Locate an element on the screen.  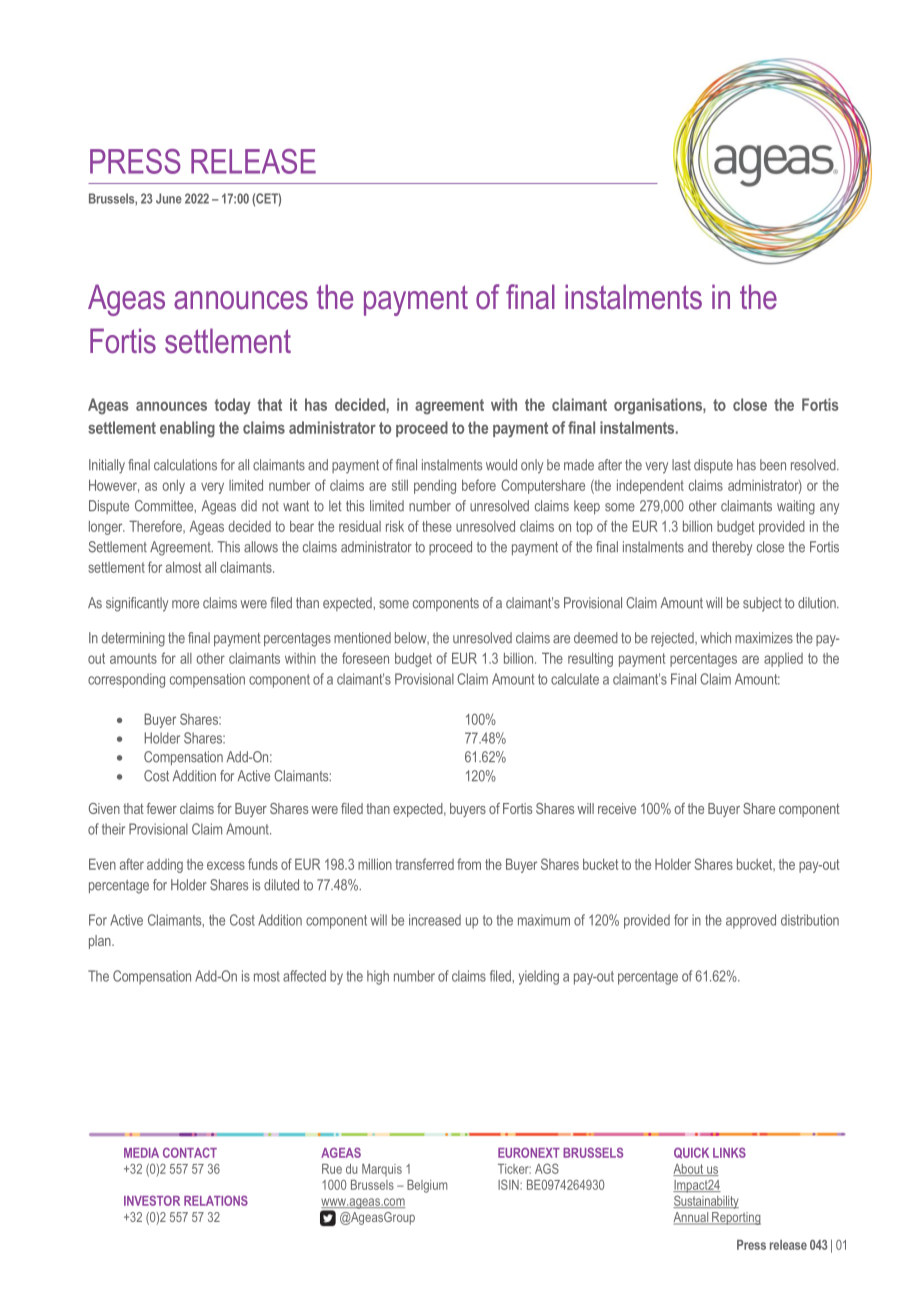
corresponding is located at coordinates (126, 680).
